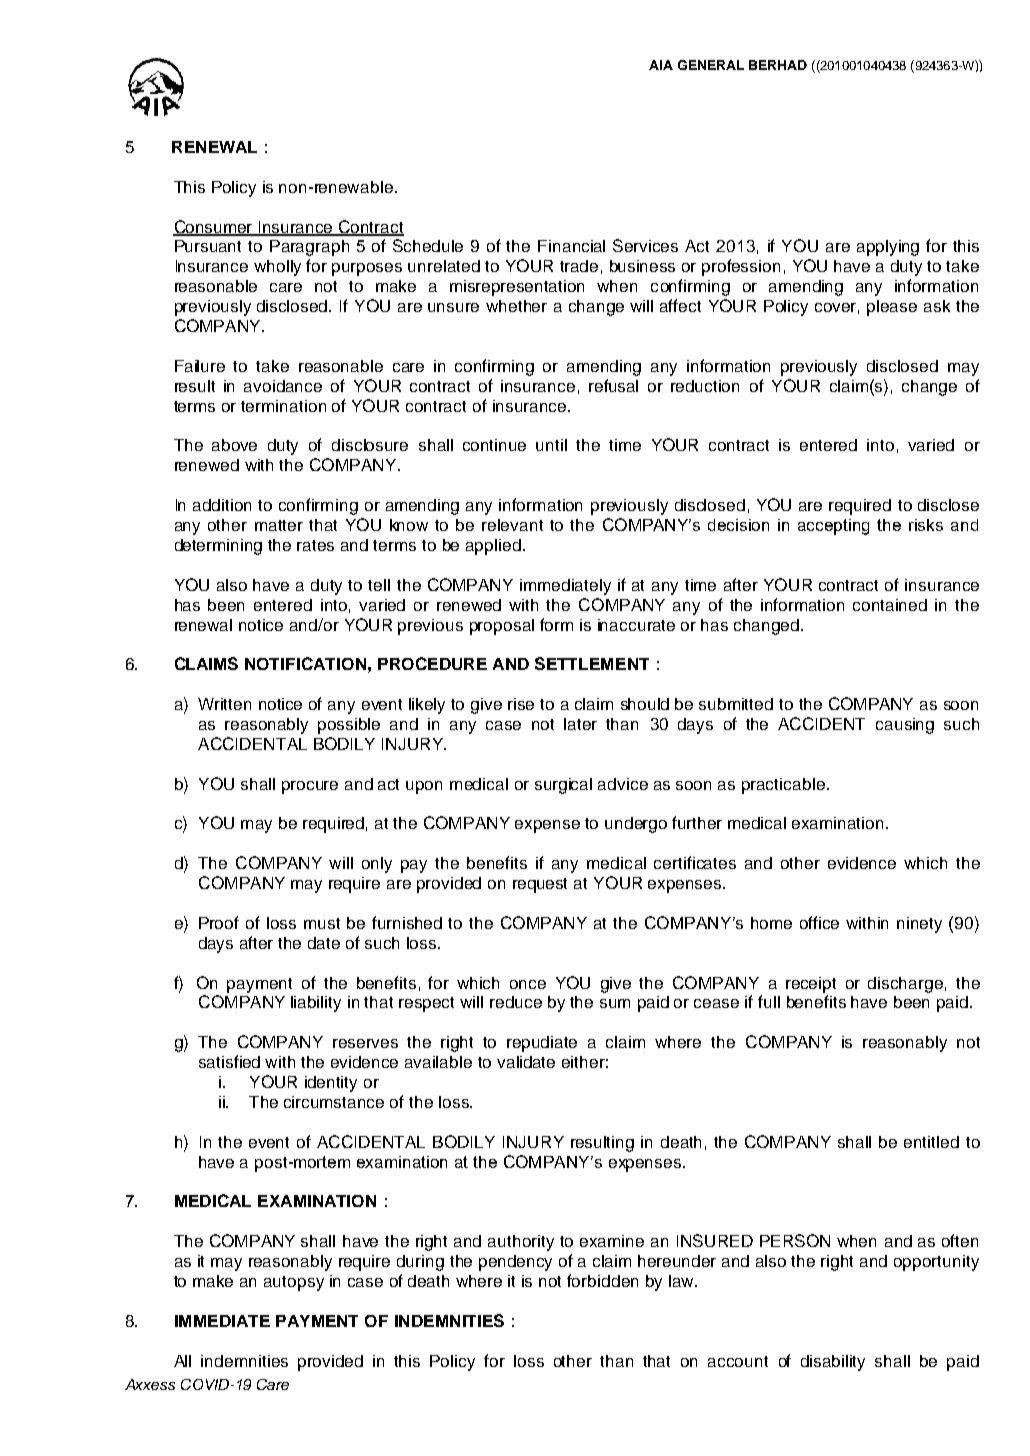 This document has height=1456, width=1030. What do you see at coordinates (279, 525) in the document?
I see `matter` at bounding box center [279, 525].
